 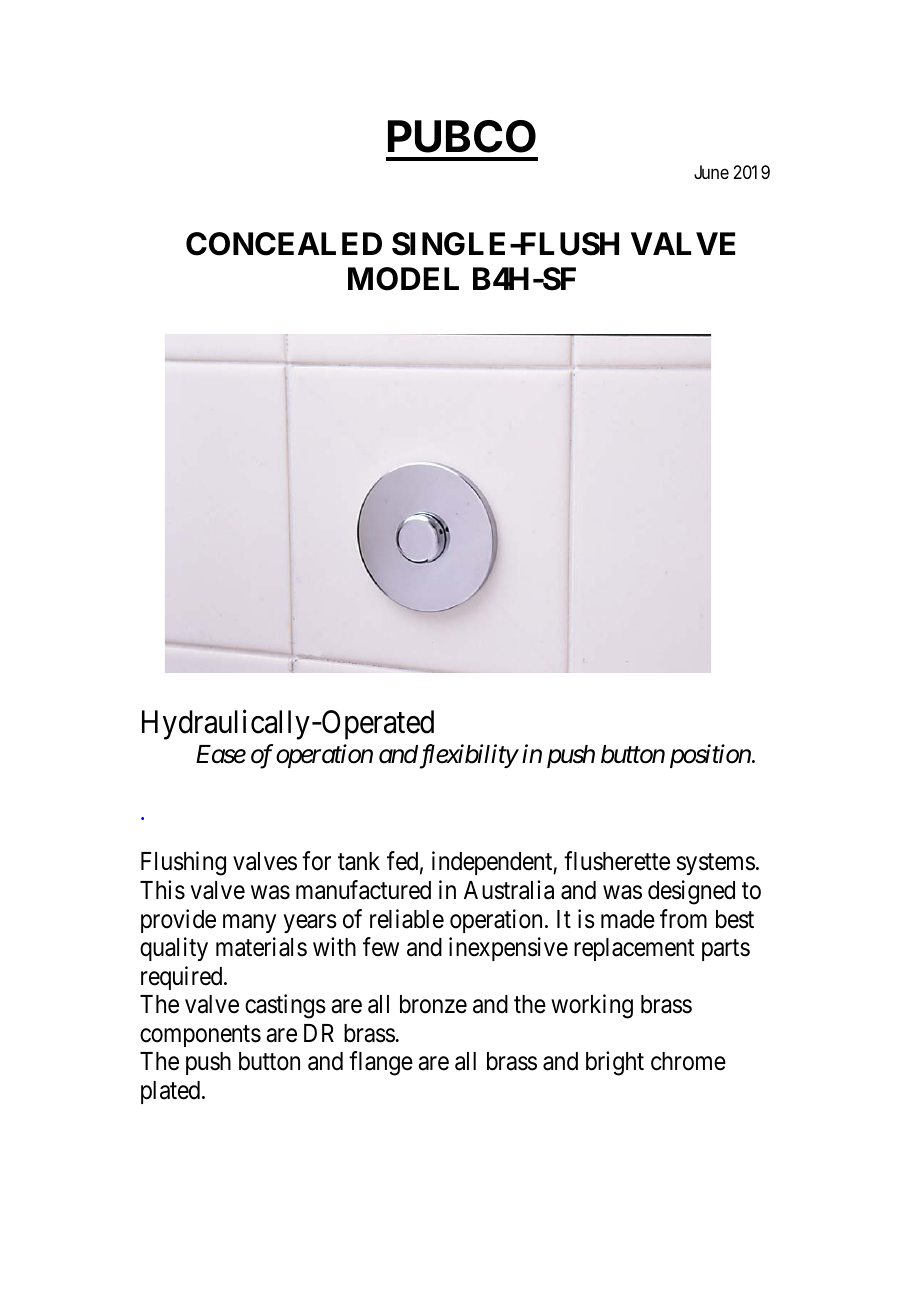 What do you see at coordinates (249, 923) in the screenshot?
I see `many` at bounding box center [249, 923].
